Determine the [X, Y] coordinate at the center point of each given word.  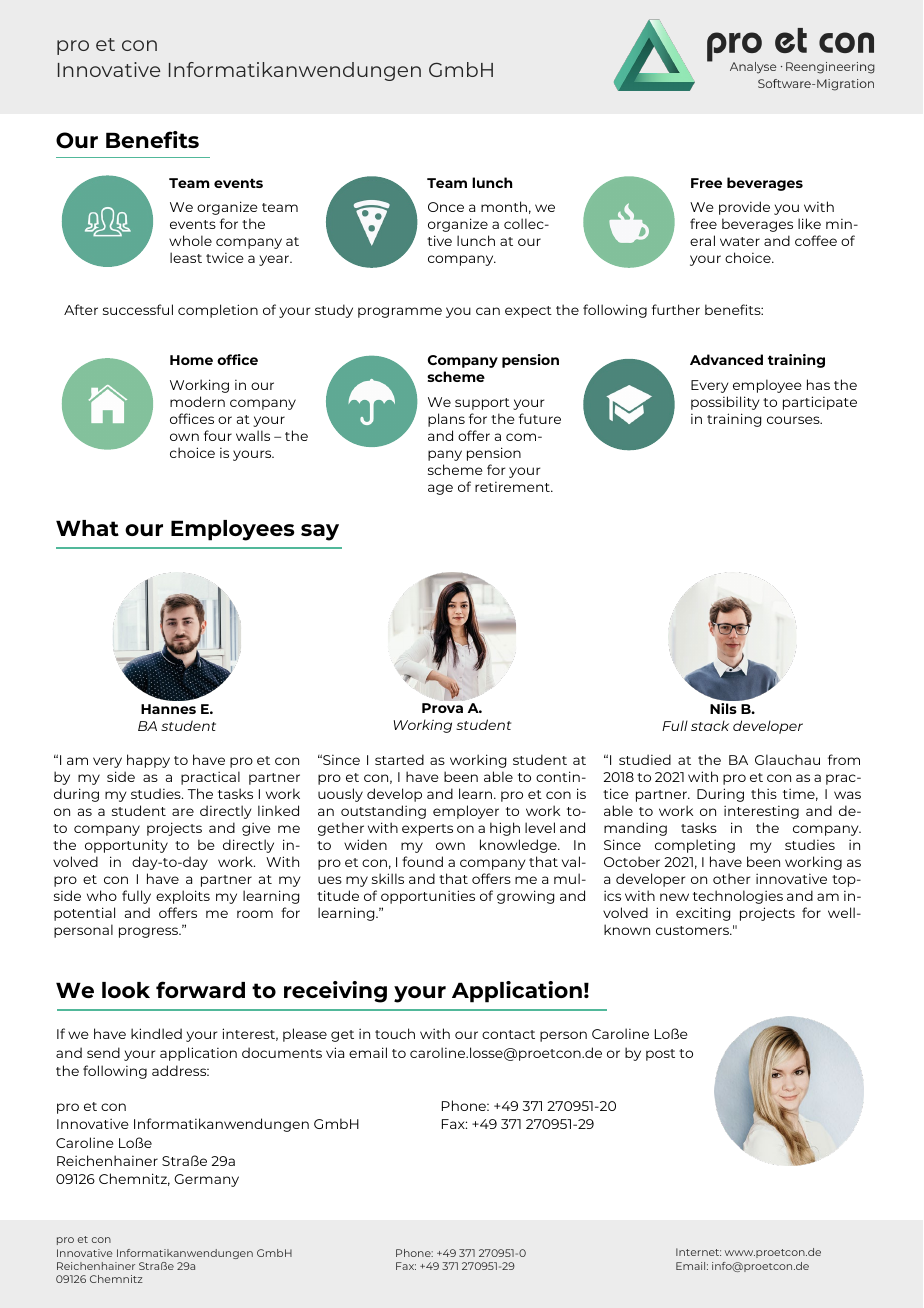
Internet [698, 1252]
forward [200, 989]
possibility [725, 403]
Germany [206, 1180]
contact [508, 1034]
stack [710, 725]
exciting [703, 914]
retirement [513, 487]
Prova [442, 708]
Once [446, 207]
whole [190, 240]
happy [148, 761]
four [218, 435]
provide [744, 208]
